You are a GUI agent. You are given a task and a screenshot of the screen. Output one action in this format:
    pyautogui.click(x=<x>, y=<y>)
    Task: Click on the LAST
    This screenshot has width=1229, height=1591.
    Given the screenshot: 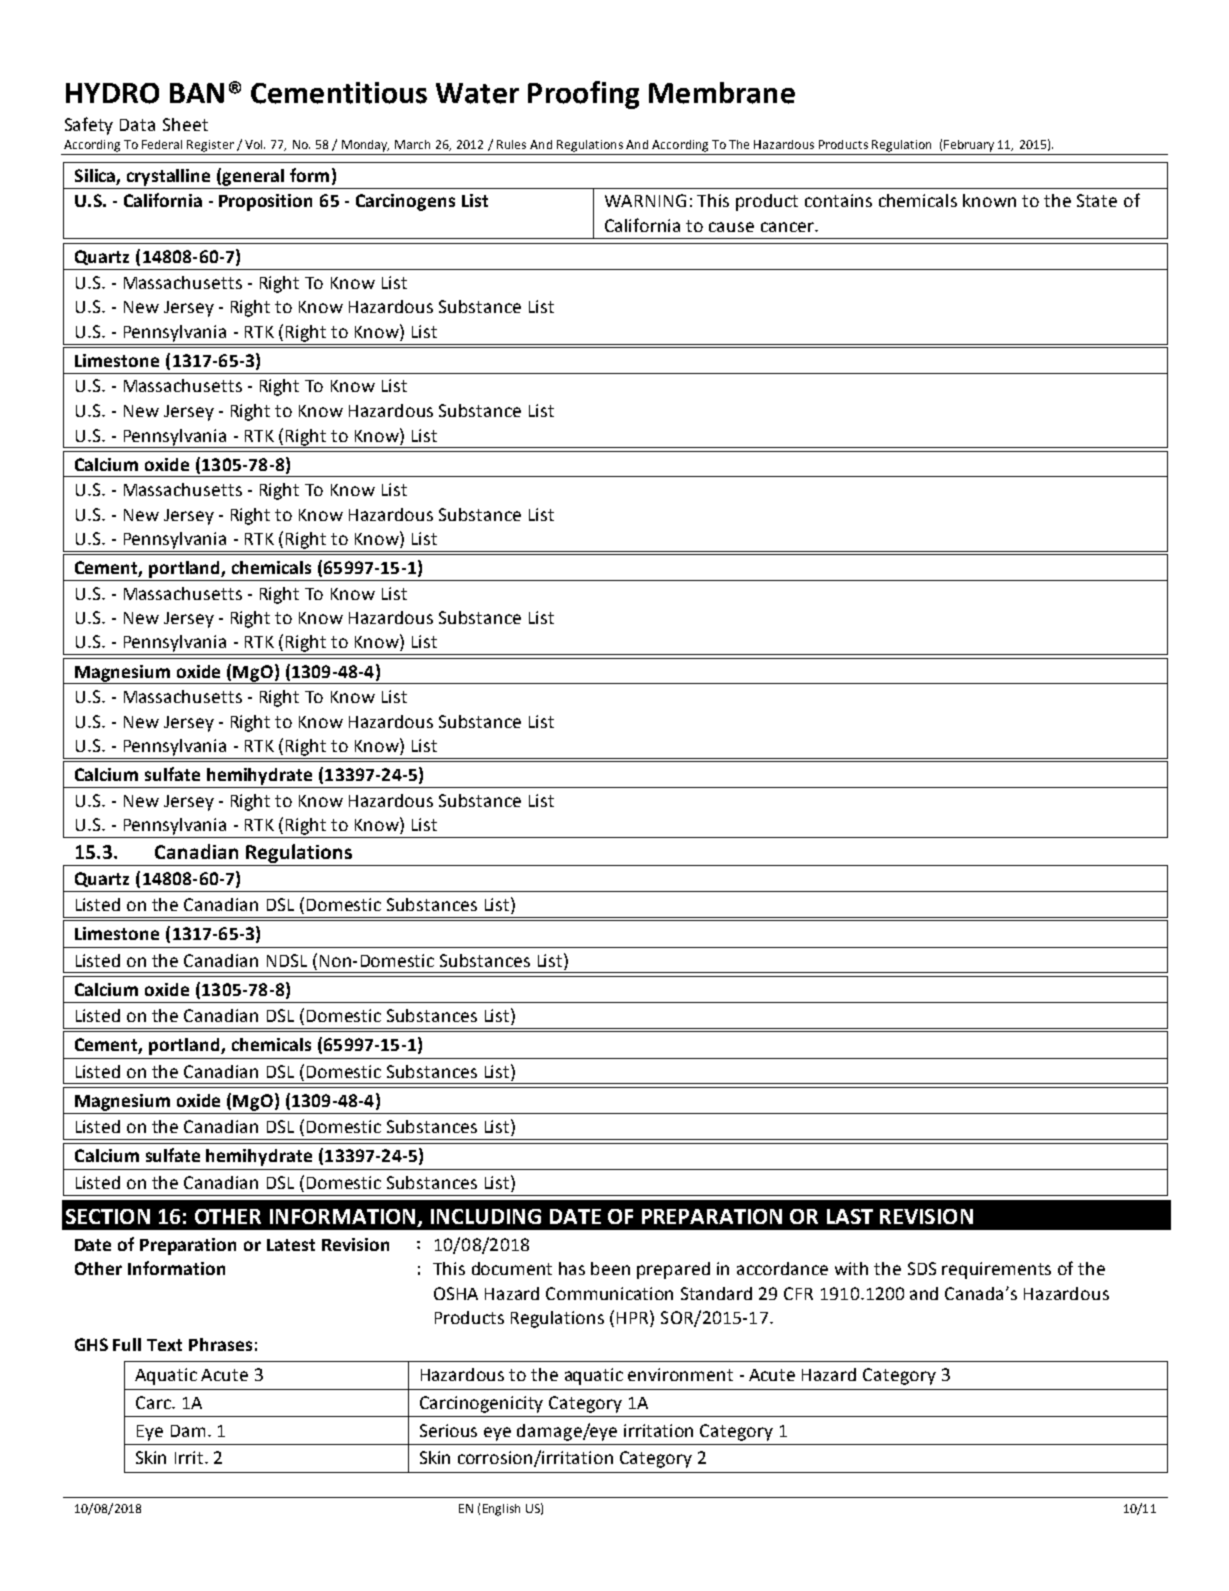 What is the action you would take?
    pyautogui.click(x=850, y=1216)
